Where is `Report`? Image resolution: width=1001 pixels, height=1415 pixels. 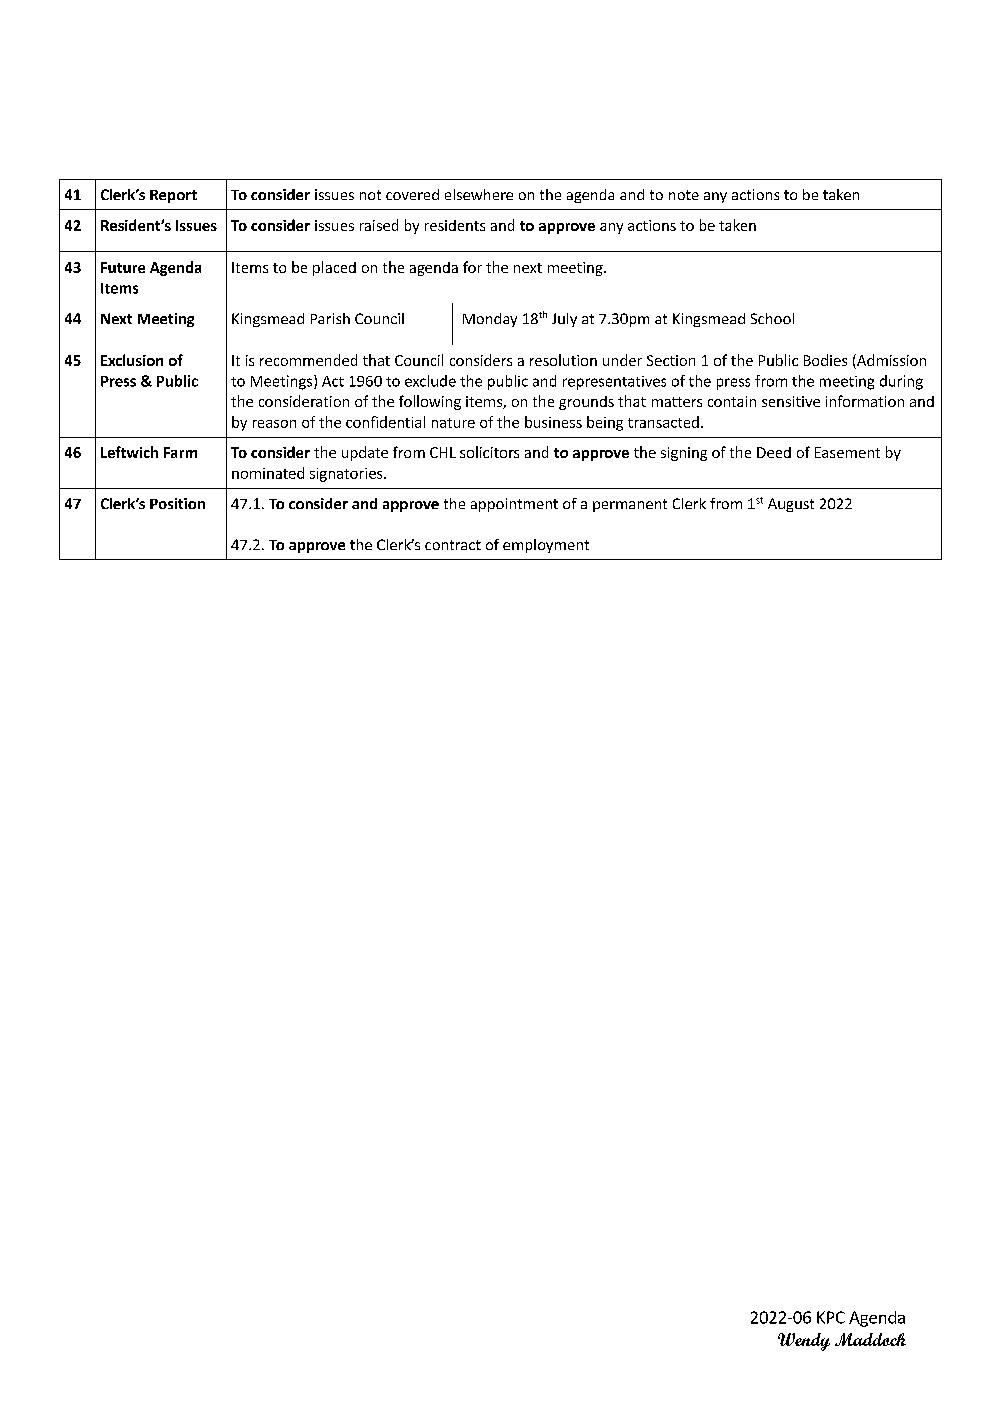 Report is located at coordinates (173, 196).
